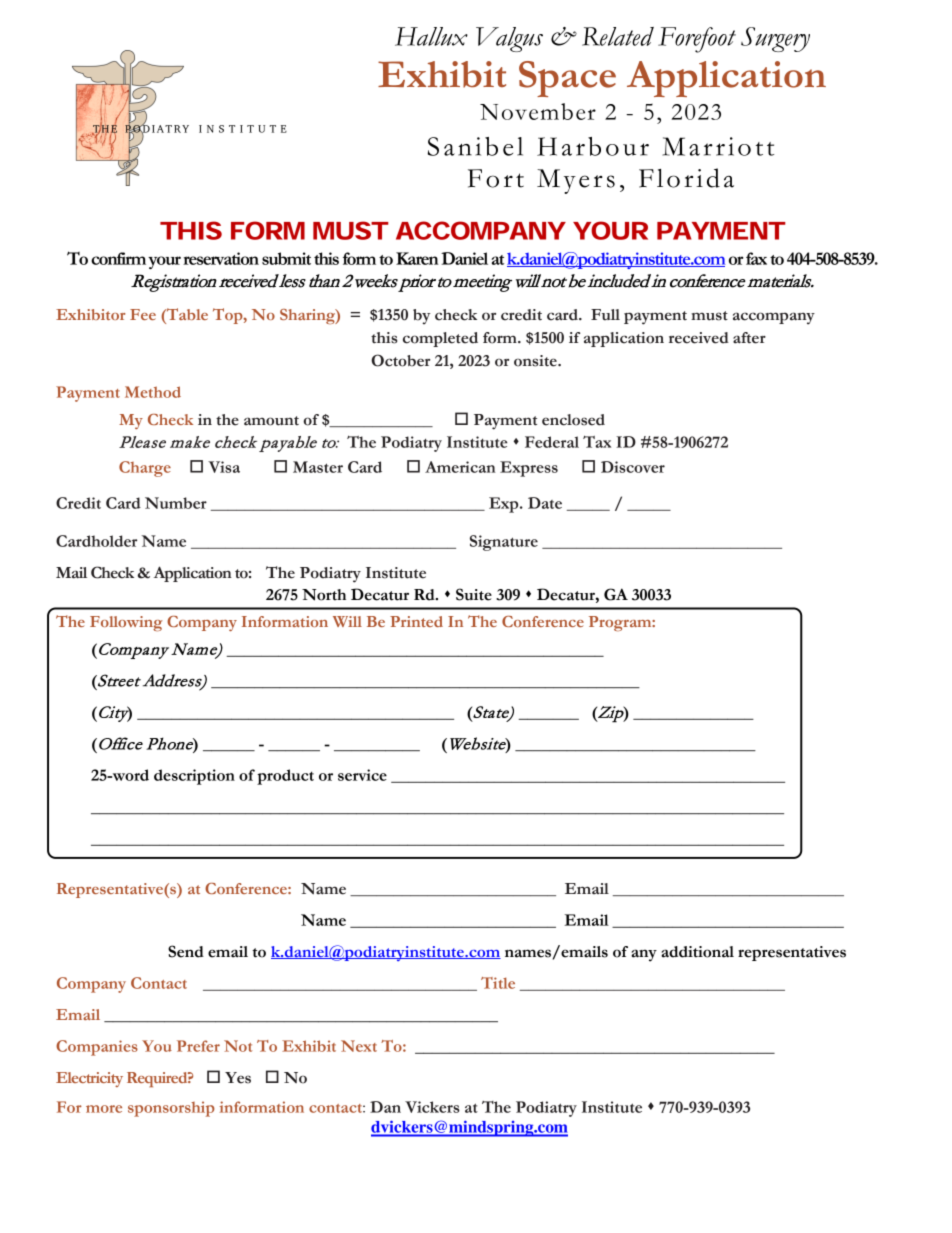  Describe the element at coordinates (221, 258) in the document. I see `reservation` at that location.
